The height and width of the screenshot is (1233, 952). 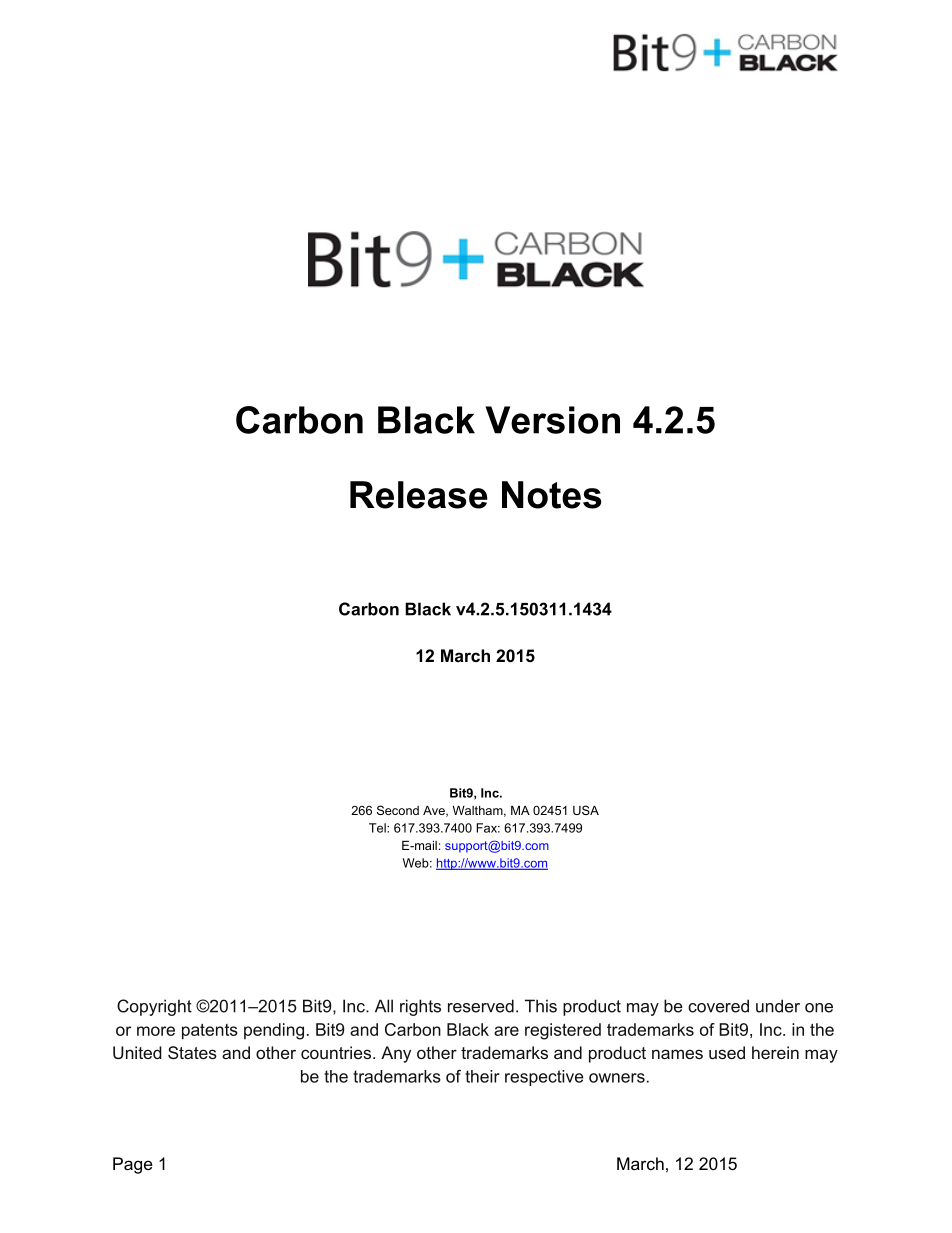 What do you see at coordinates (419, 495) in the screenshot?
I see `Release` at bounding box center [419, 495].
